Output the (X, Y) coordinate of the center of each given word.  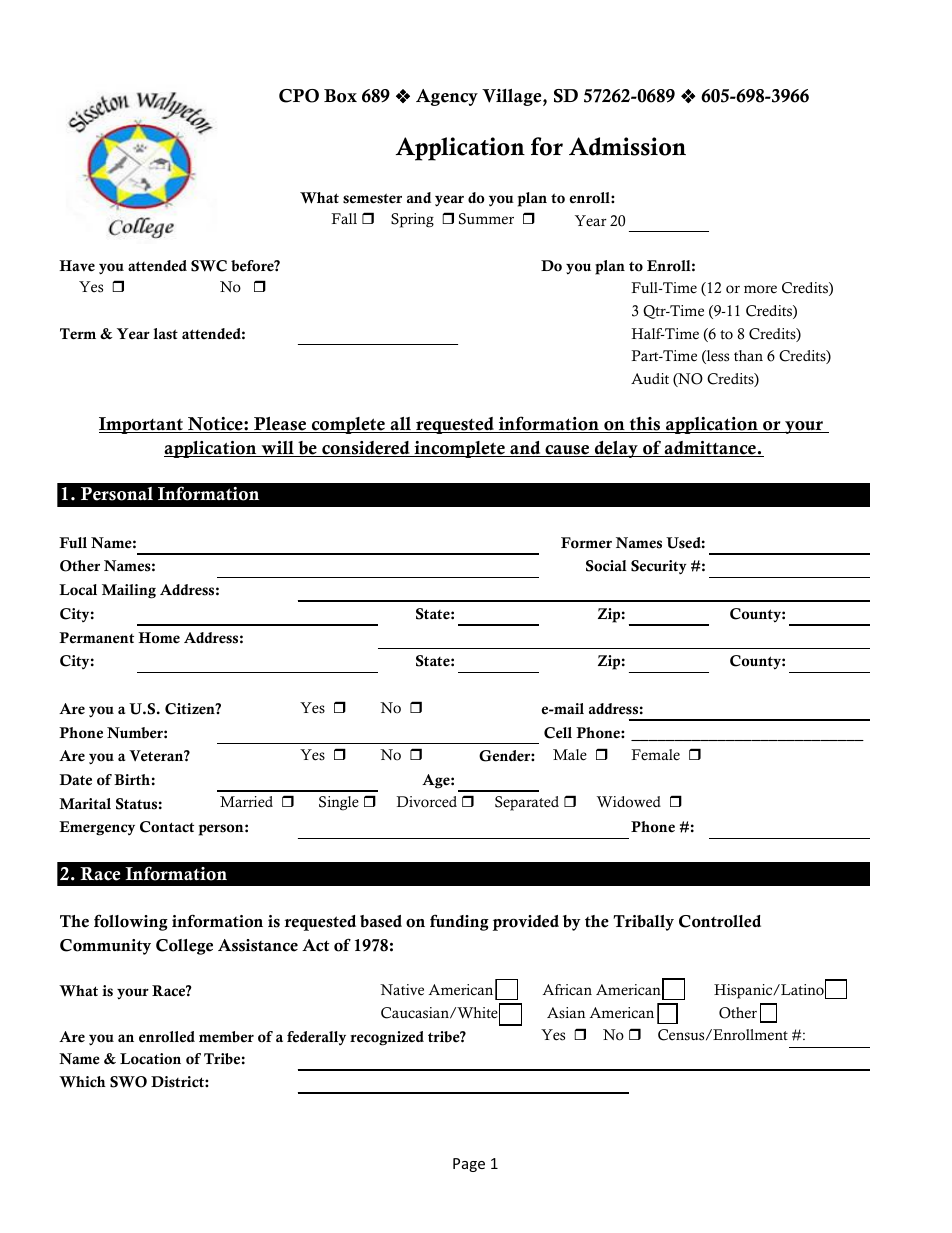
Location (150, 1059)
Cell (558, 733)
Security (659, 567)
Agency (447, 97)
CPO (299, 96)
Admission (627, 146)
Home (159, 638)
